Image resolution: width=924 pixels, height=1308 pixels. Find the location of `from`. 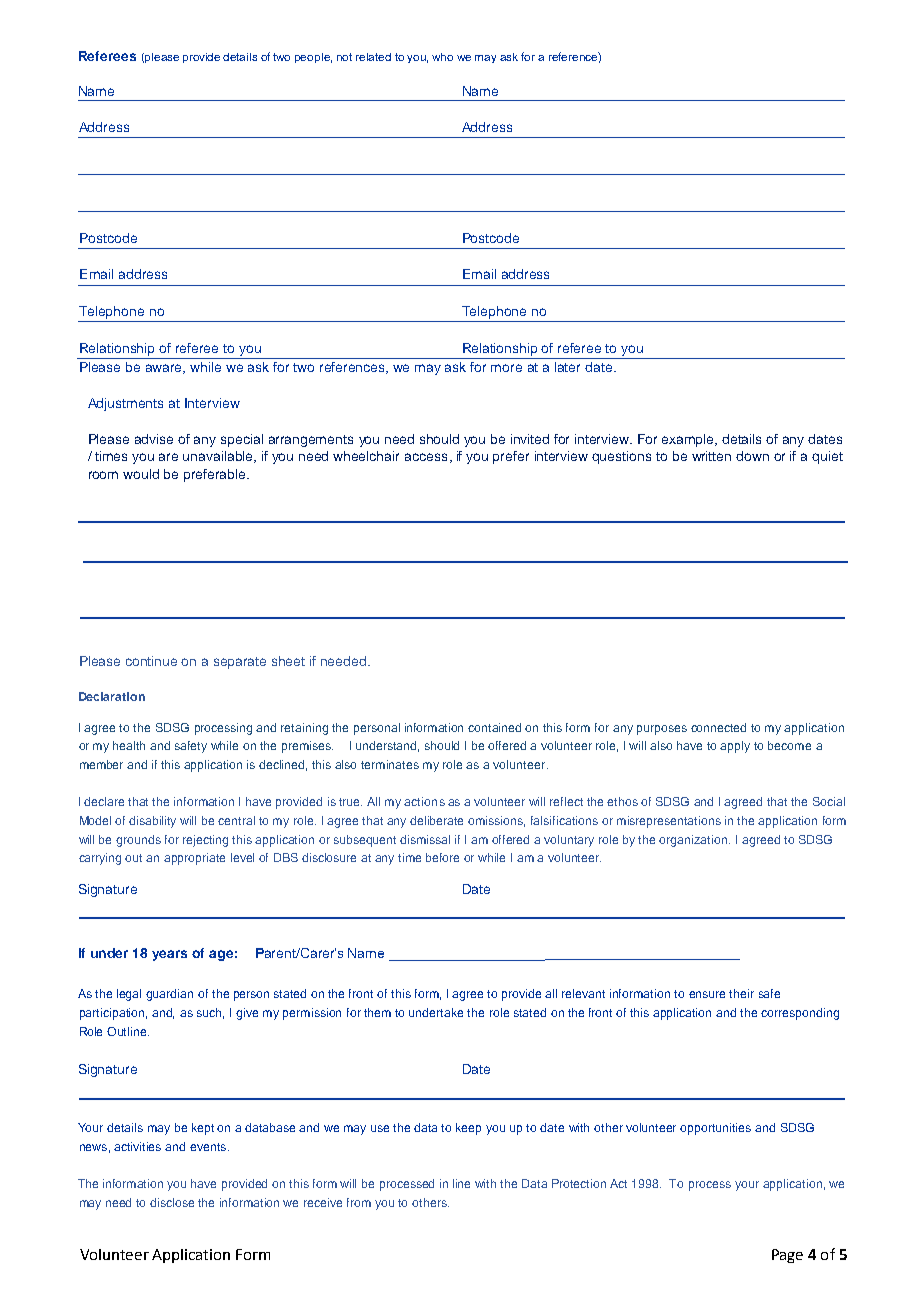

from is located at coordinates (359, 1202).
